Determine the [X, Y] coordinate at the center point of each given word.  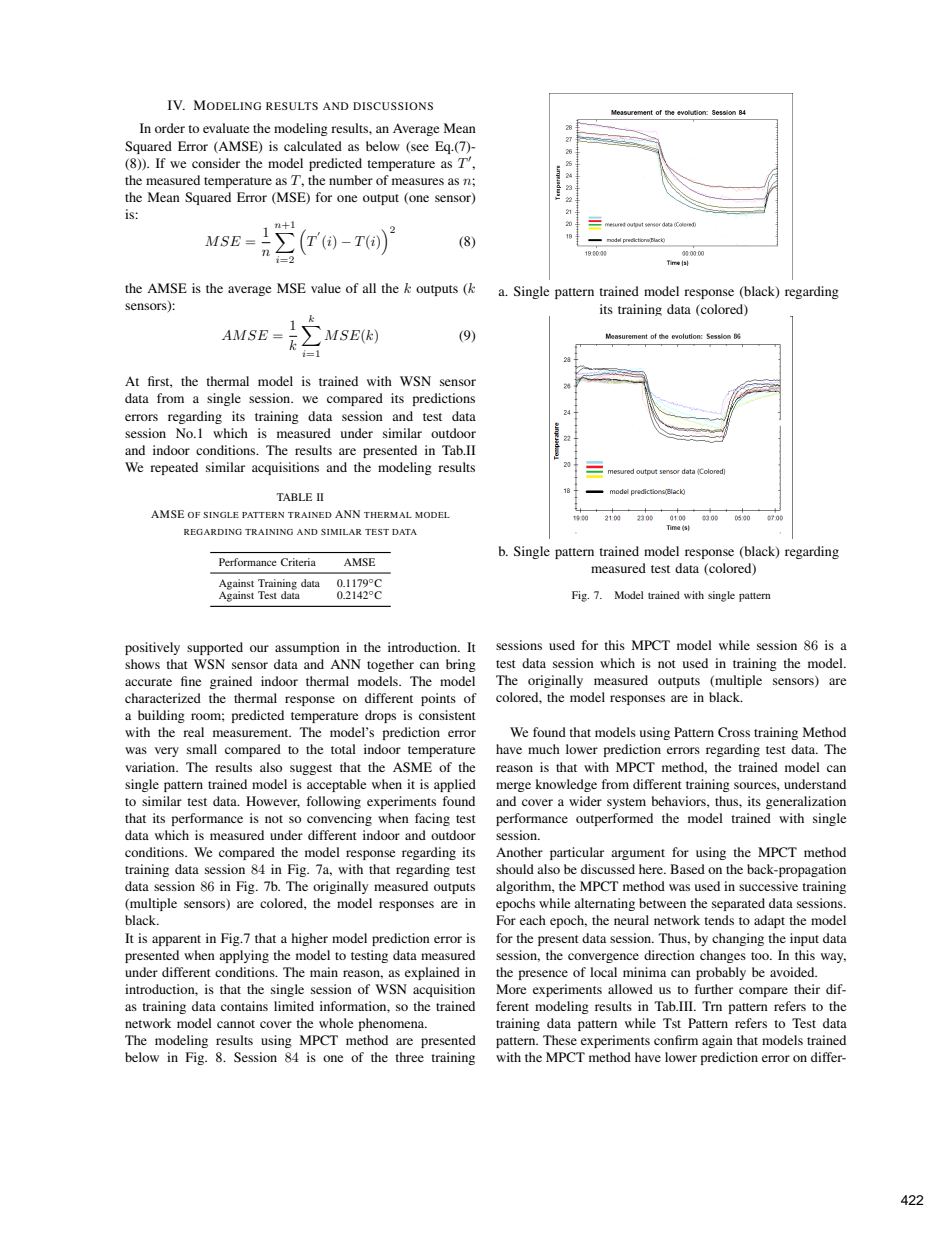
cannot [236, 1024]
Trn [712, 1006]
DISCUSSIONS [393, 106]
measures [418, 181]
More [511, 989]
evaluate [226, 128]
